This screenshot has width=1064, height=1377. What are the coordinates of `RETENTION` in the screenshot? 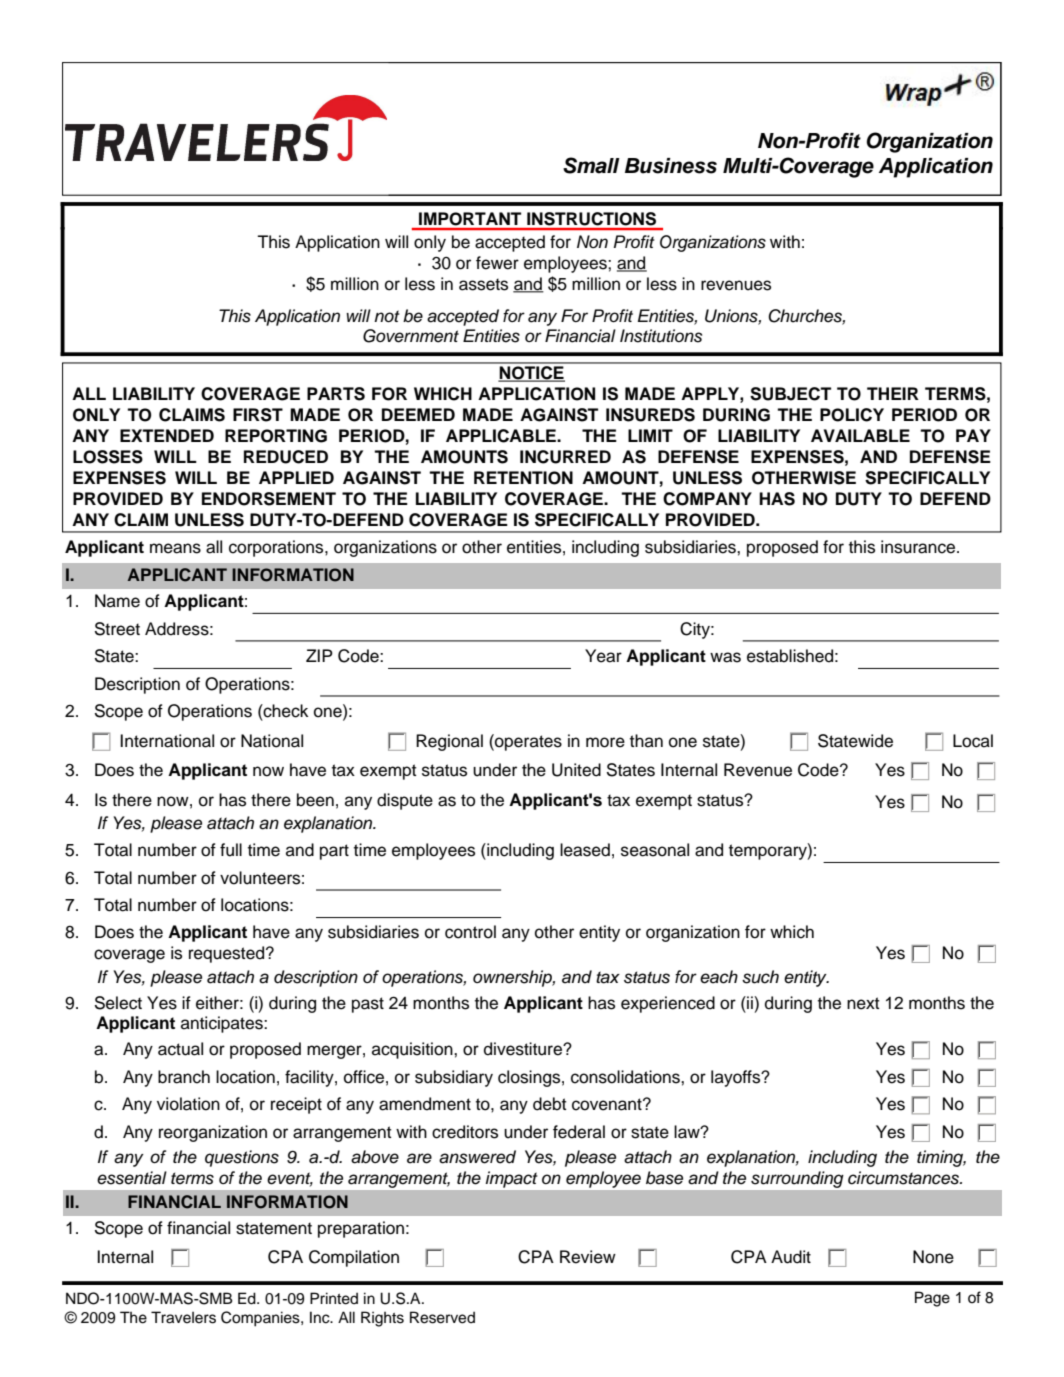 It's located at (523, 478).
